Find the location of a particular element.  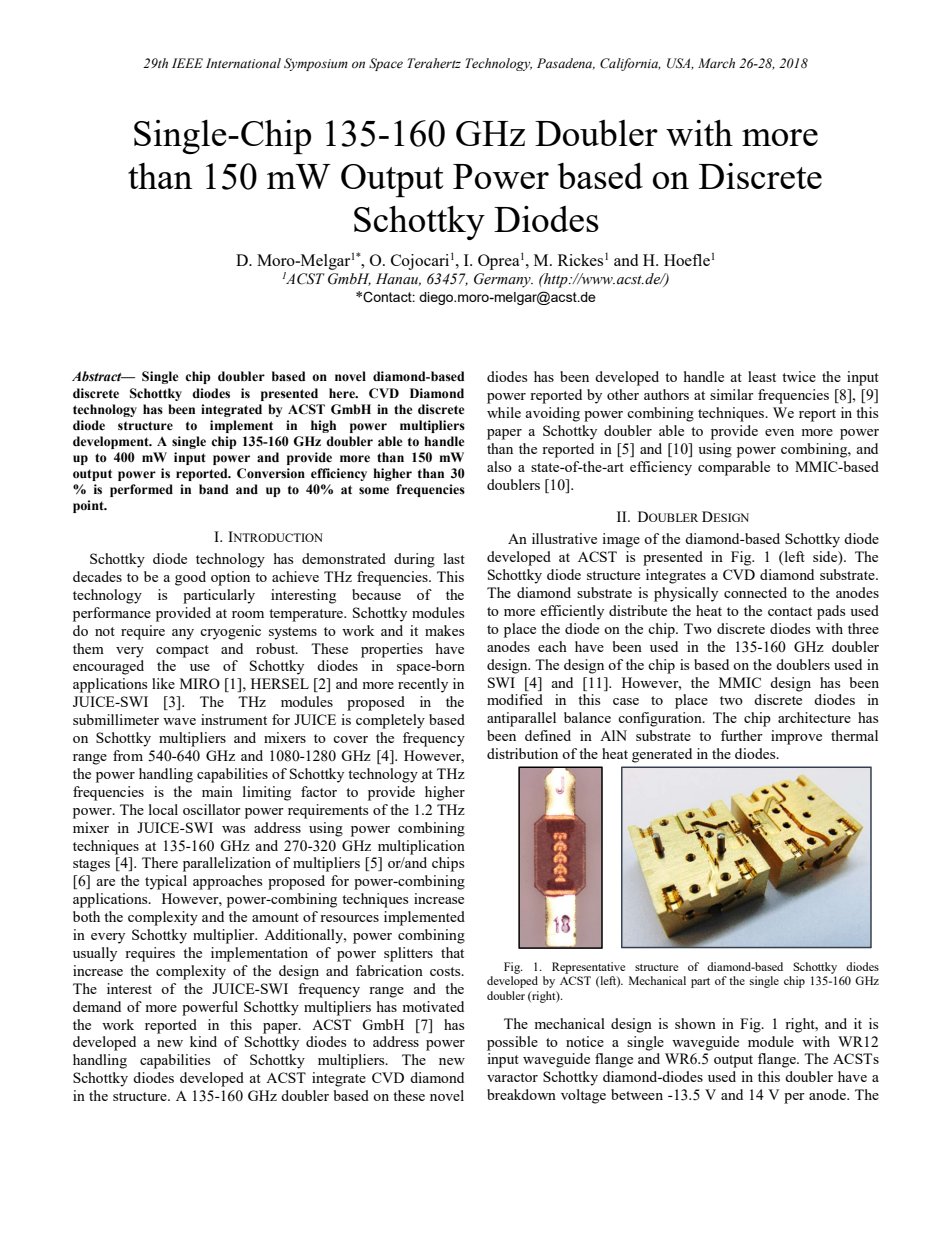

Abstract is located at coordinates (98, 376).
